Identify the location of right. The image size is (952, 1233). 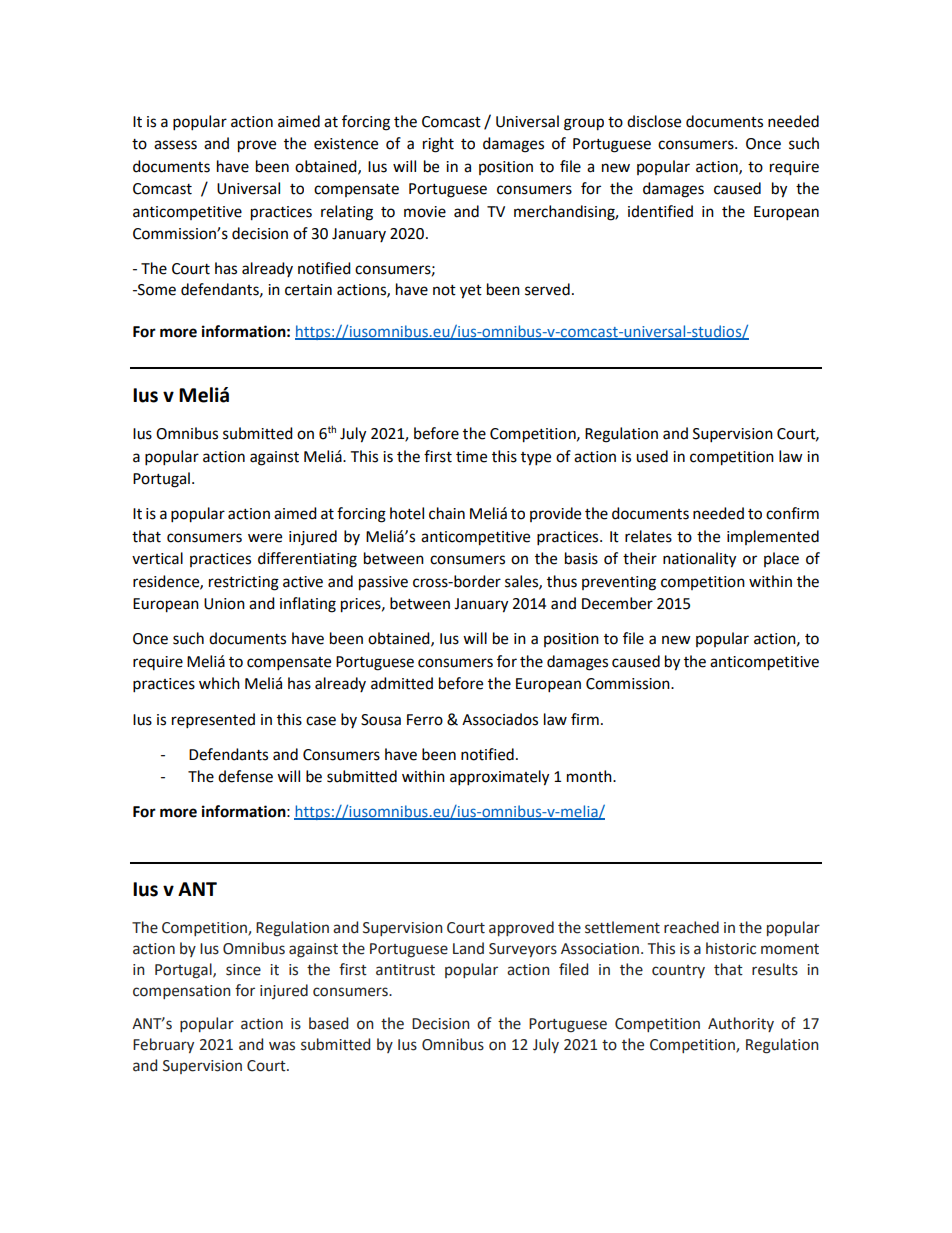
(438, 145).
